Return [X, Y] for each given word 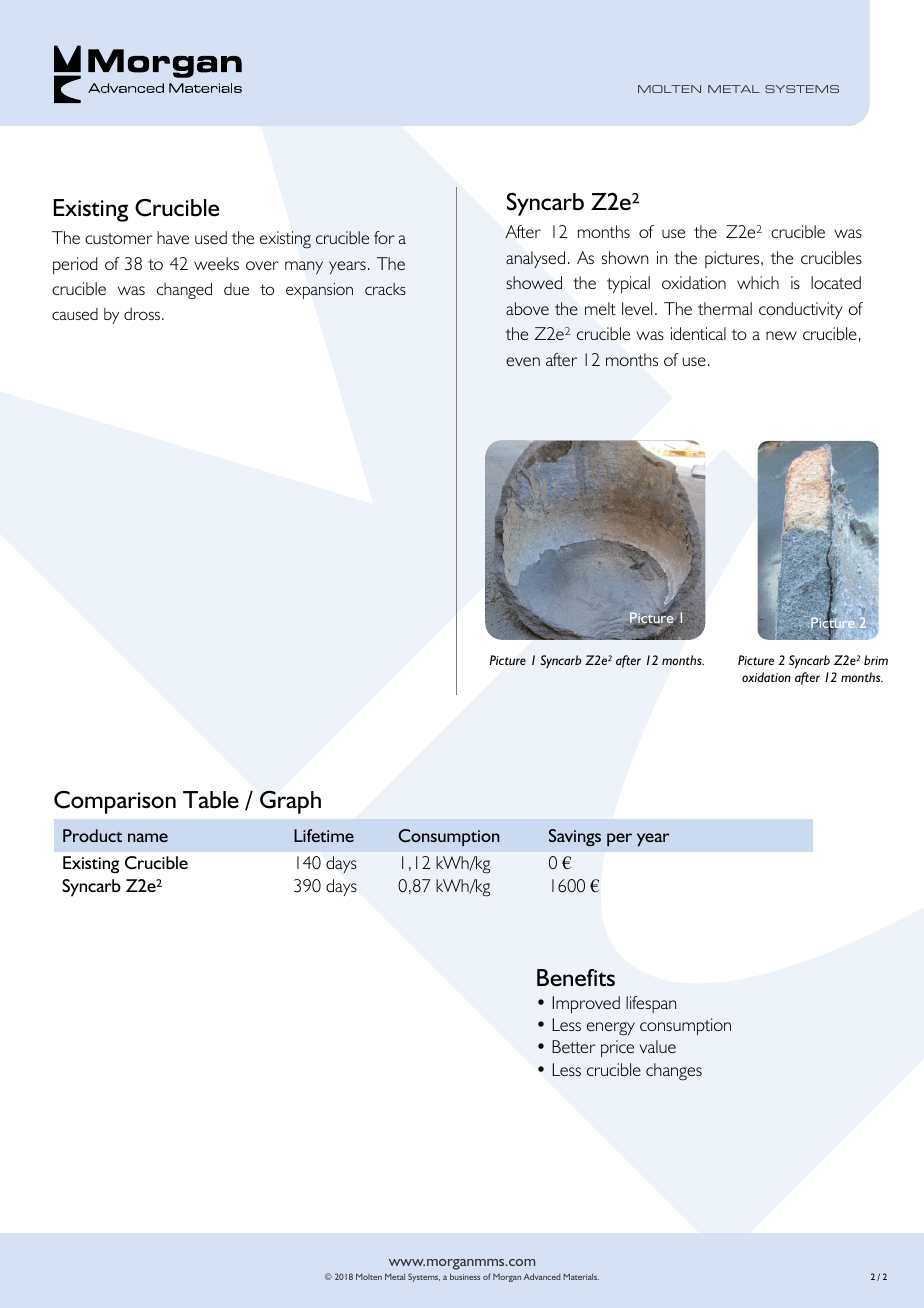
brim [876, 660]
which [758, 282]
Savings [575, 837]
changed [184, 290]
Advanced [542, 1276]
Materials [581, 1276]
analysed [535, 259]
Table [211, 800]
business [465, 1276]
